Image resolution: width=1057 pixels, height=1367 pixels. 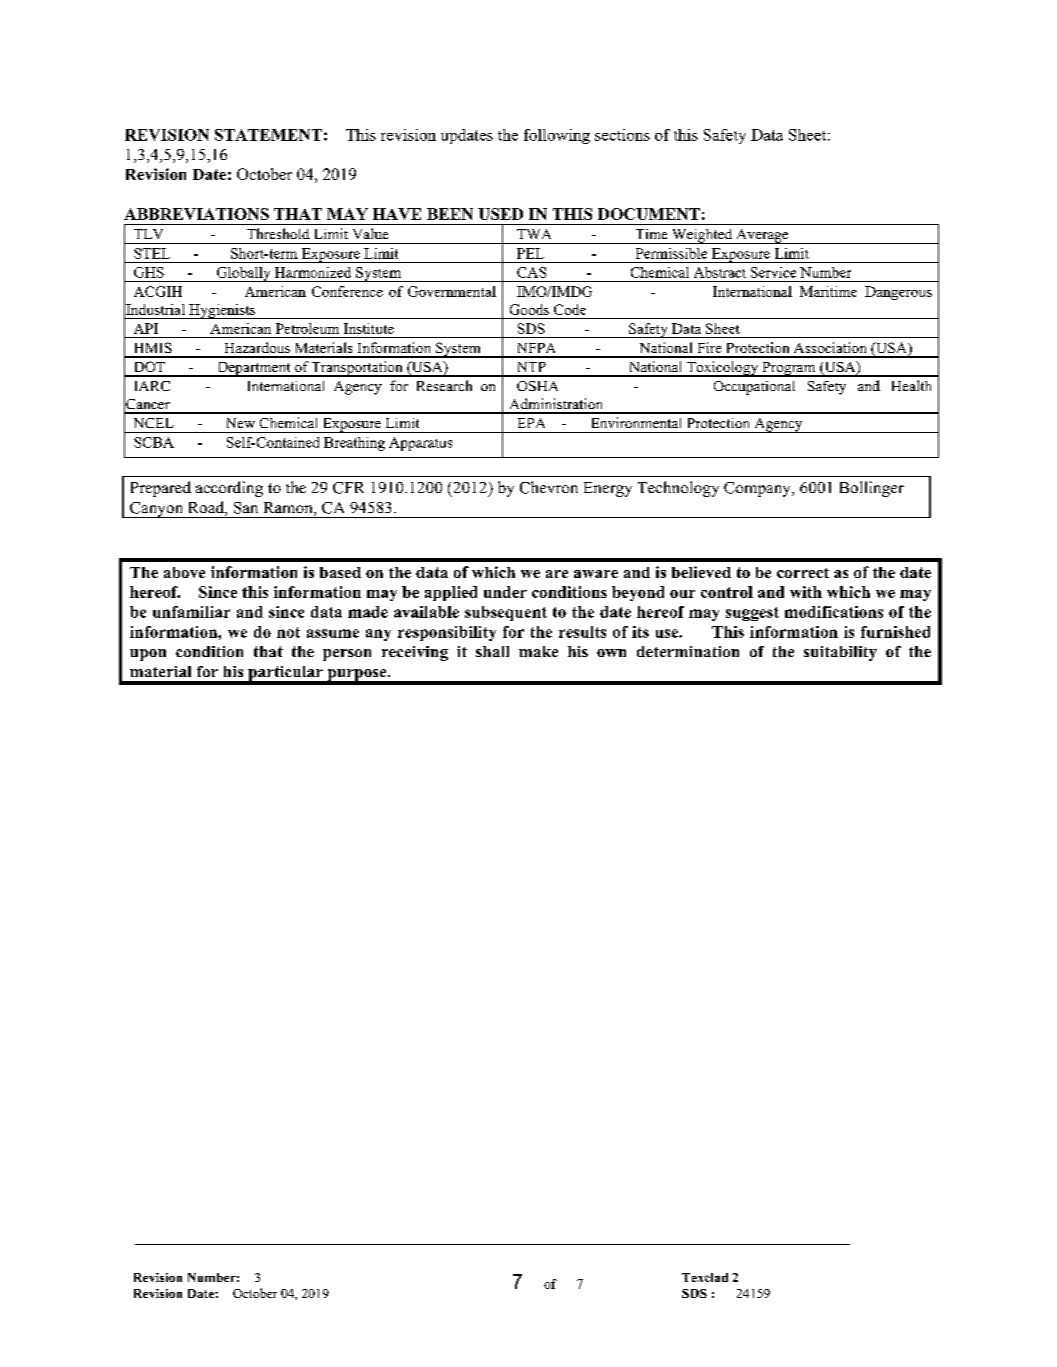 What do you see at coordinates (538, 651) in the document?
I see `make` at bounding box center [538, 651].
